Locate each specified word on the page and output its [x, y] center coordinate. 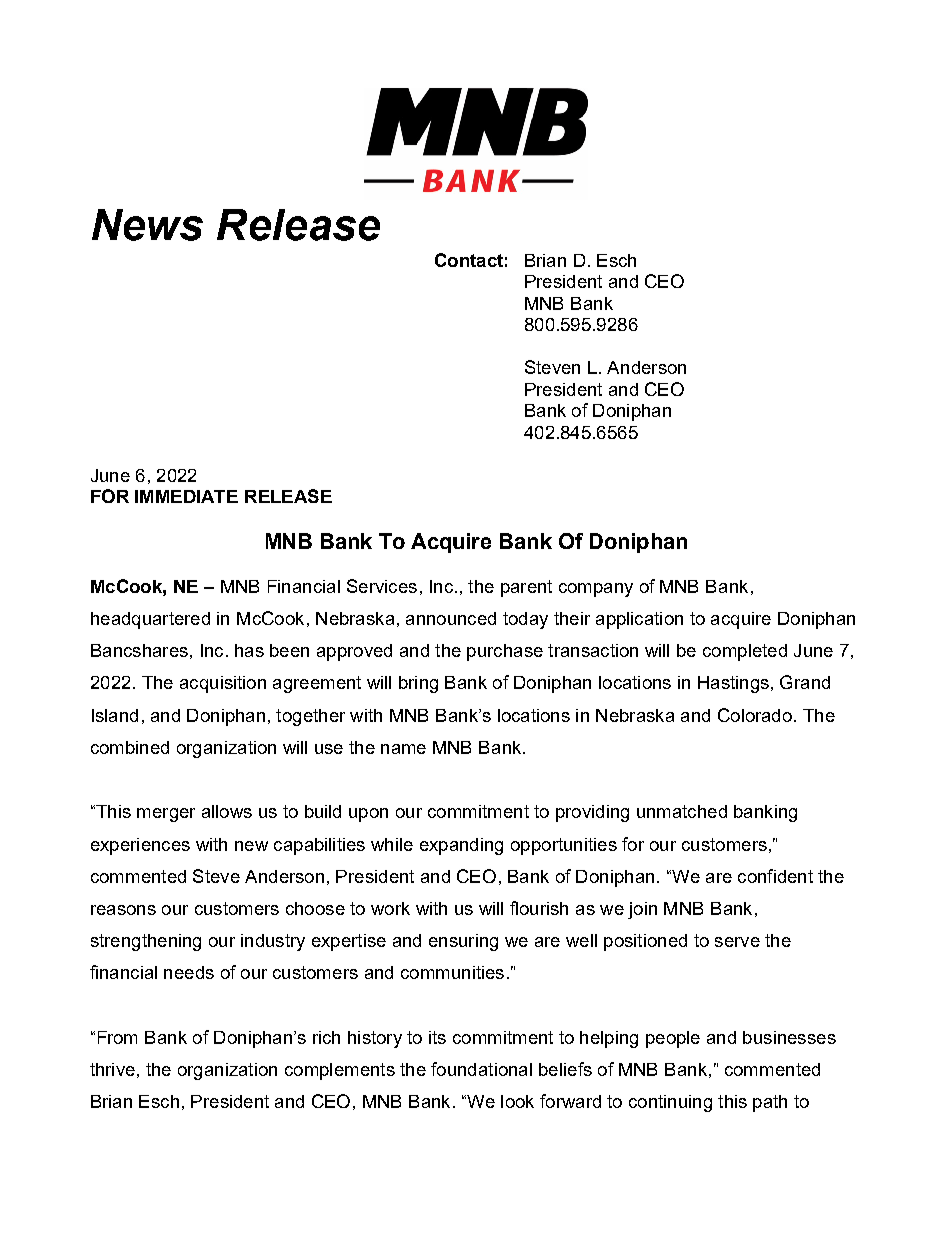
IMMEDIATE [186, 496]
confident [775, 876]
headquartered [150, 620]
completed [745, 652]
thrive [112, 1069]
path [770, 1103]
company [596, 590]
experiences [140, 846]
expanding [461, 846]
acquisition [223, 684]
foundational [481, 1069]
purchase [505, 652]
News [147, 225]
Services [382, 586]
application [639, 620]
